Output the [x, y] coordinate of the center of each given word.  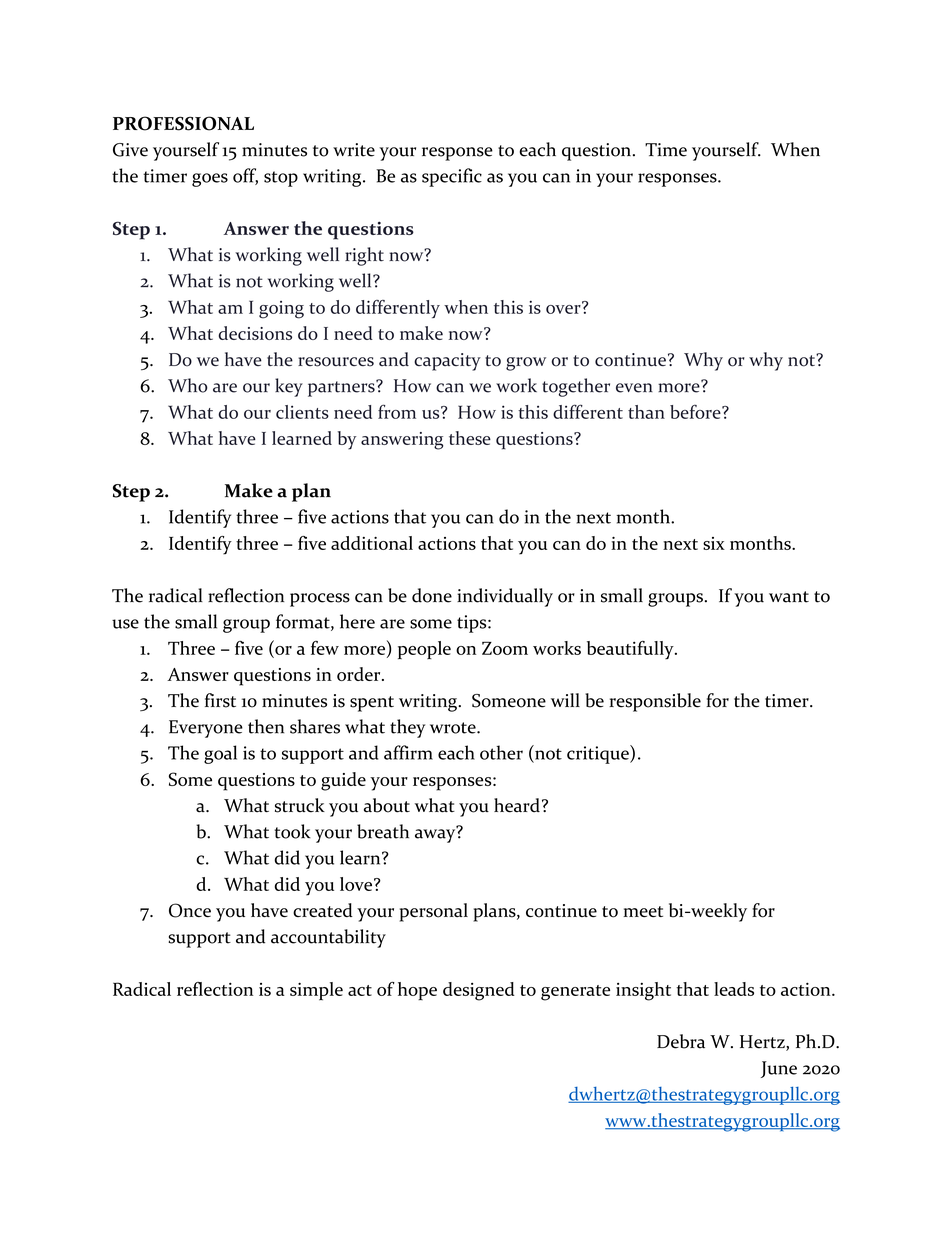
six [714, 543]
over [564, 308]
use [125, 624]
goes [210, 180]
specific [452, 177]
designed [479, 991]
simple [316, 991]
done [432, 595]
